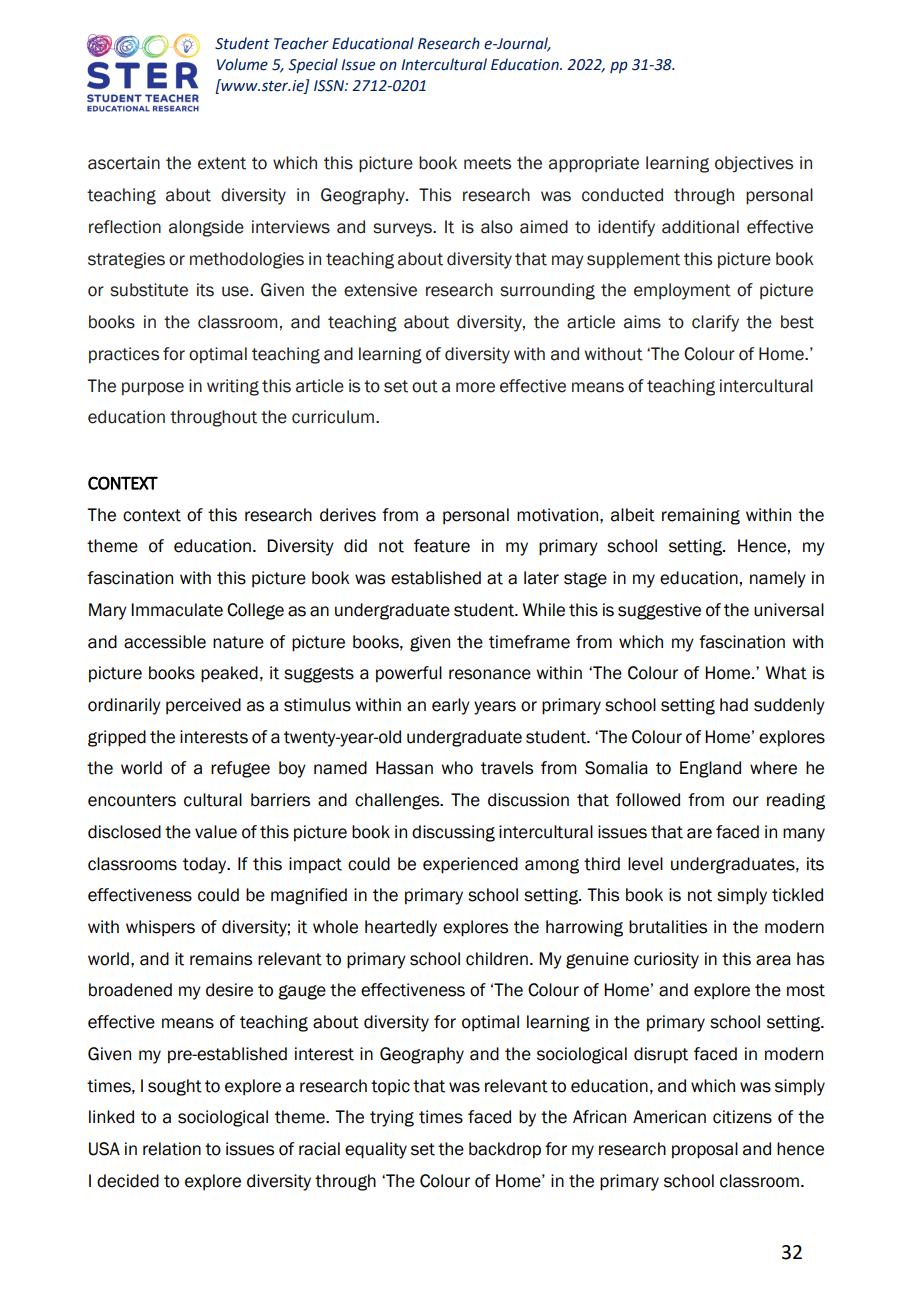 The height and width of the screenshot is (1308, 924). Describe the element at coordinates (442, 546) in the screenshot. I see `feature` at that location.
